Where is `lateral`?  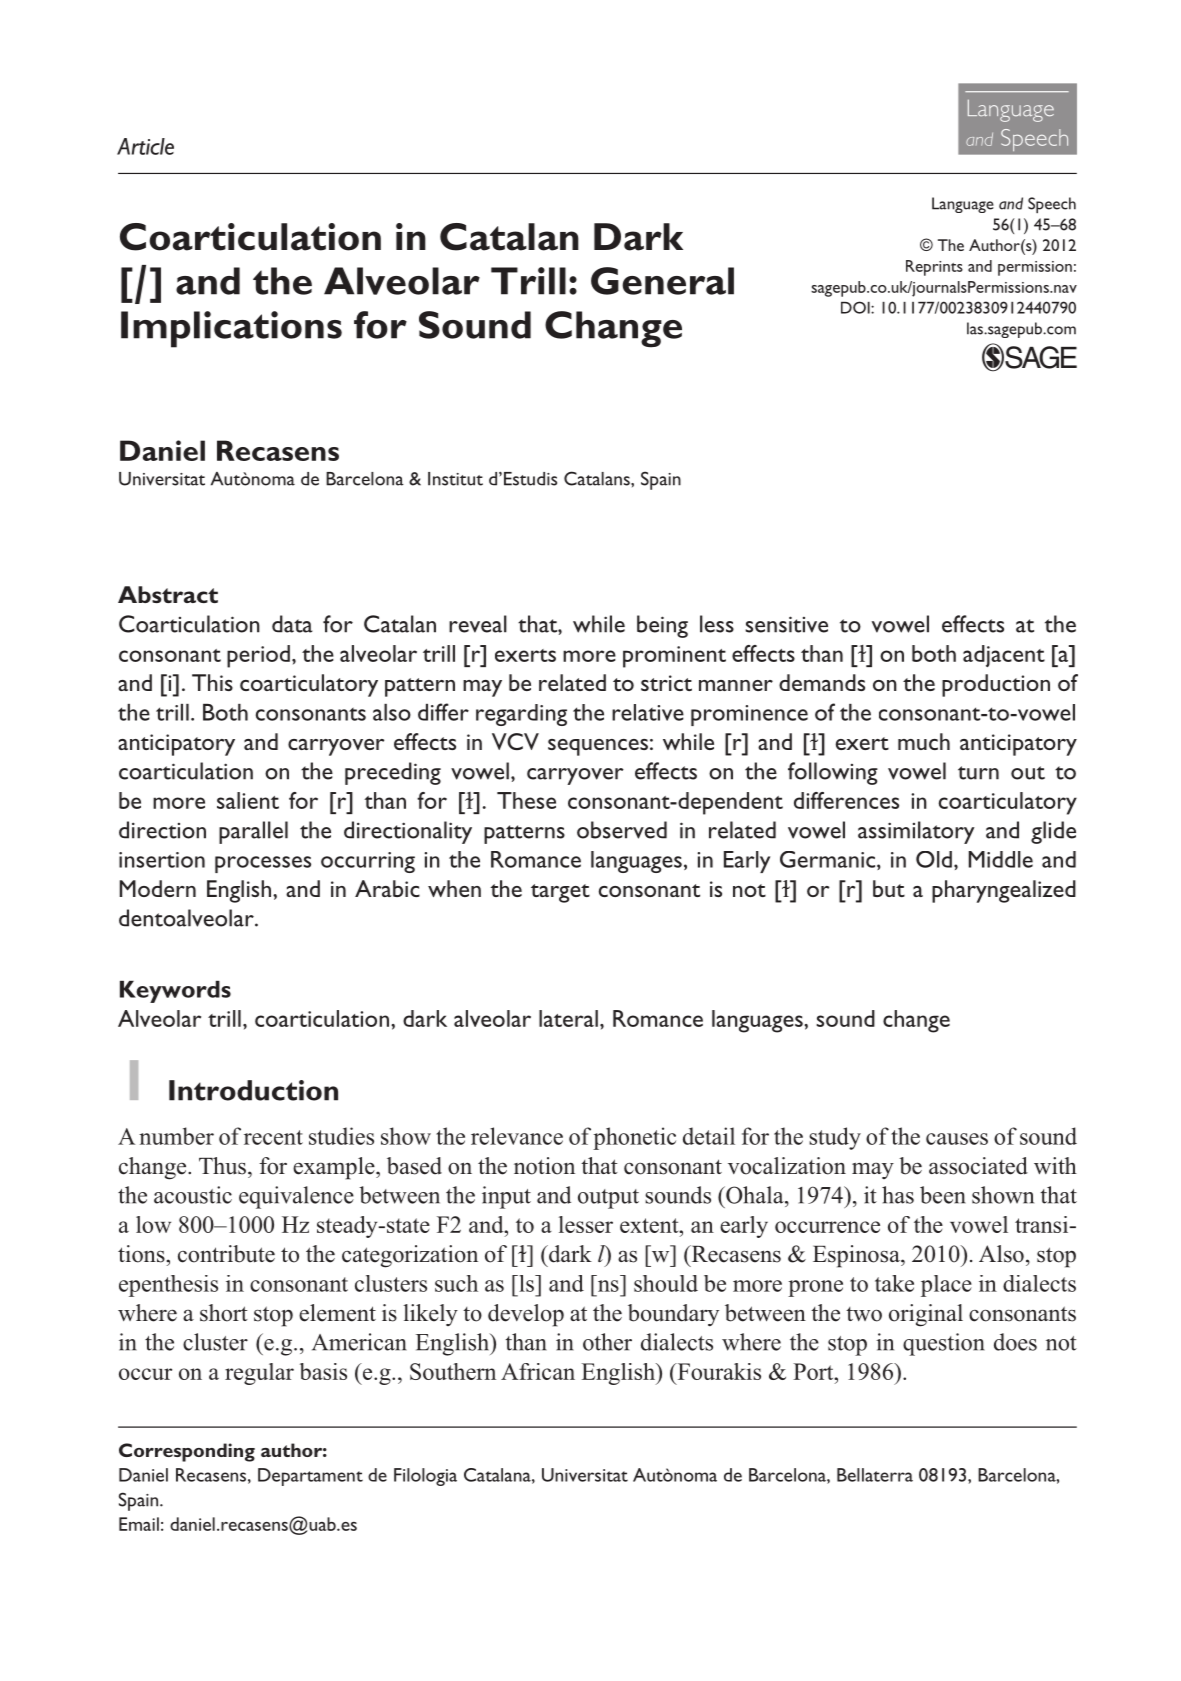 lateral is located at coordinates (568, 1018).
